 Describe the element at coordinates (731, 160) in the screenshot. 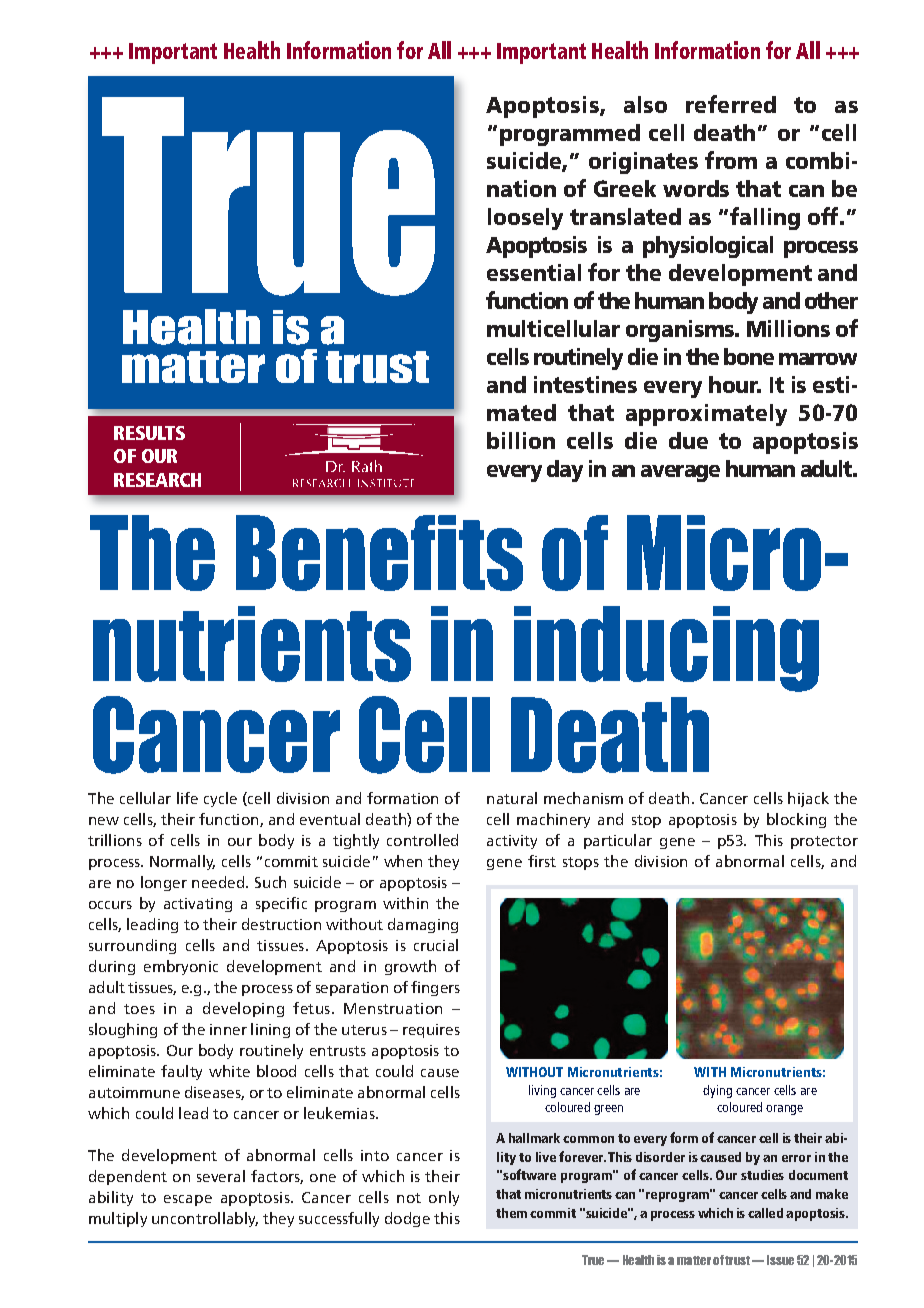

I see `from` at that location.
